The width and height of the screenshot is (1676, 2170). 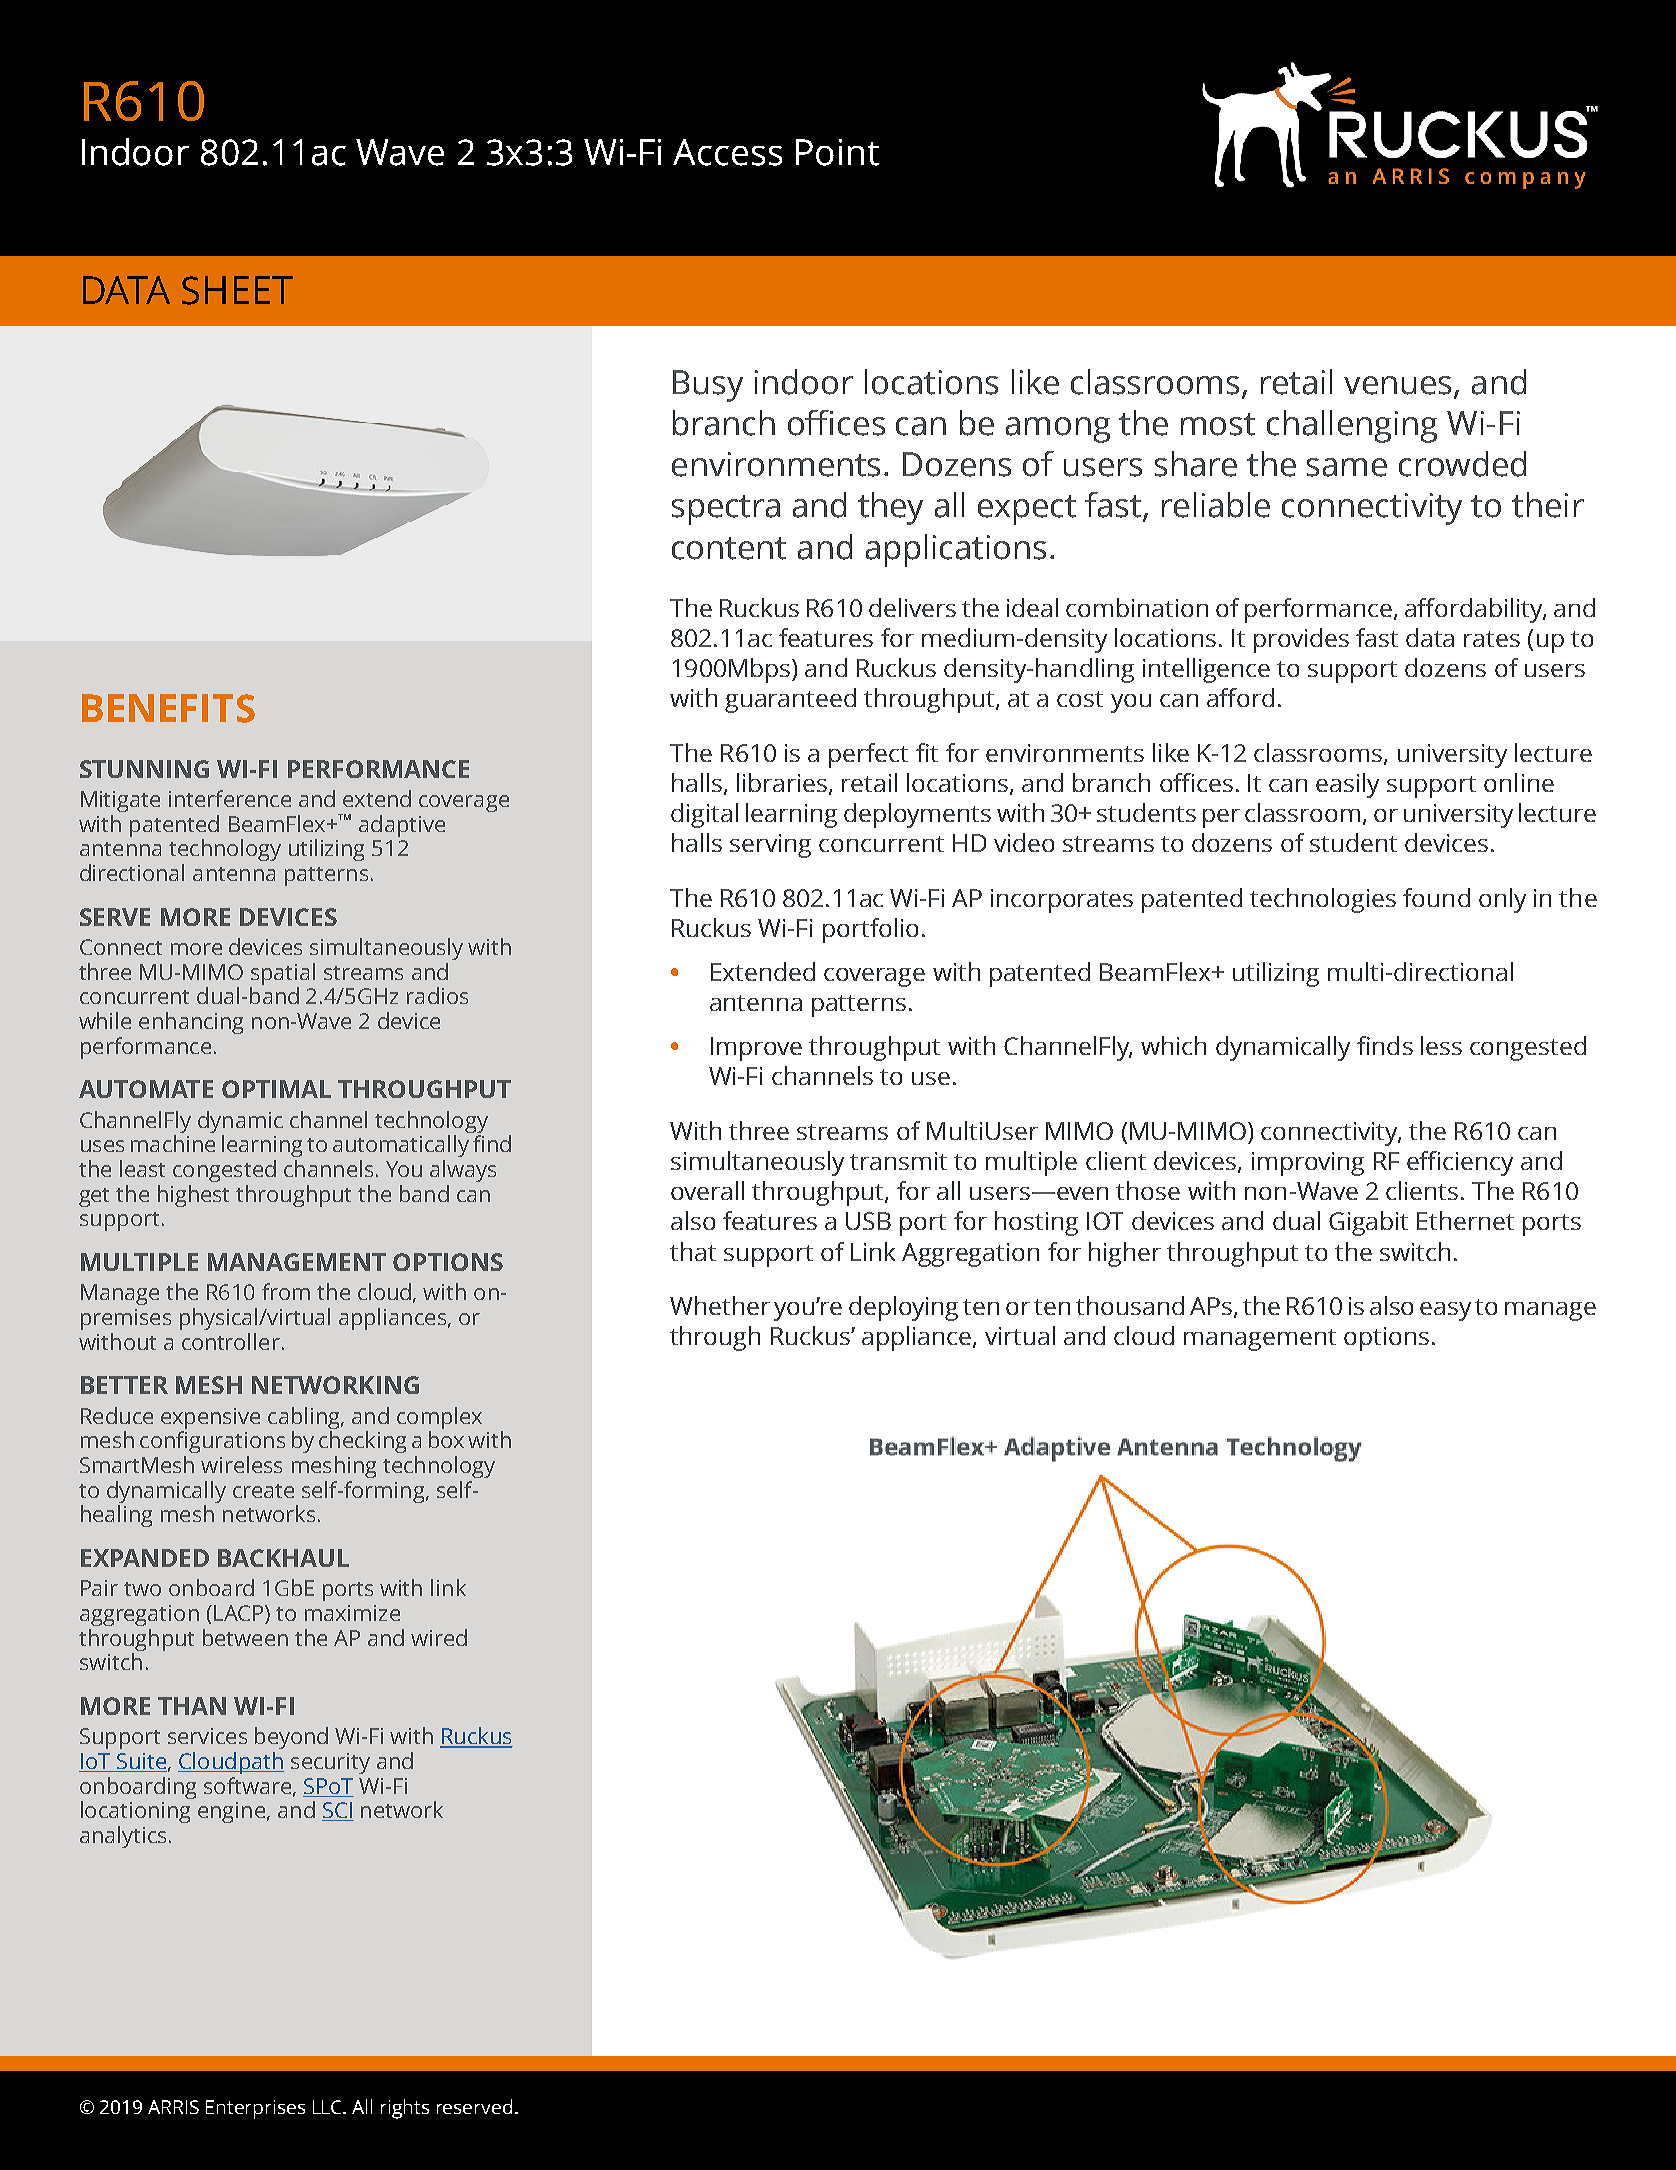 What do you see at coordinates (898, 1161) in the screenshot?
I see `transmit` at bounding box center [898, 1161].
